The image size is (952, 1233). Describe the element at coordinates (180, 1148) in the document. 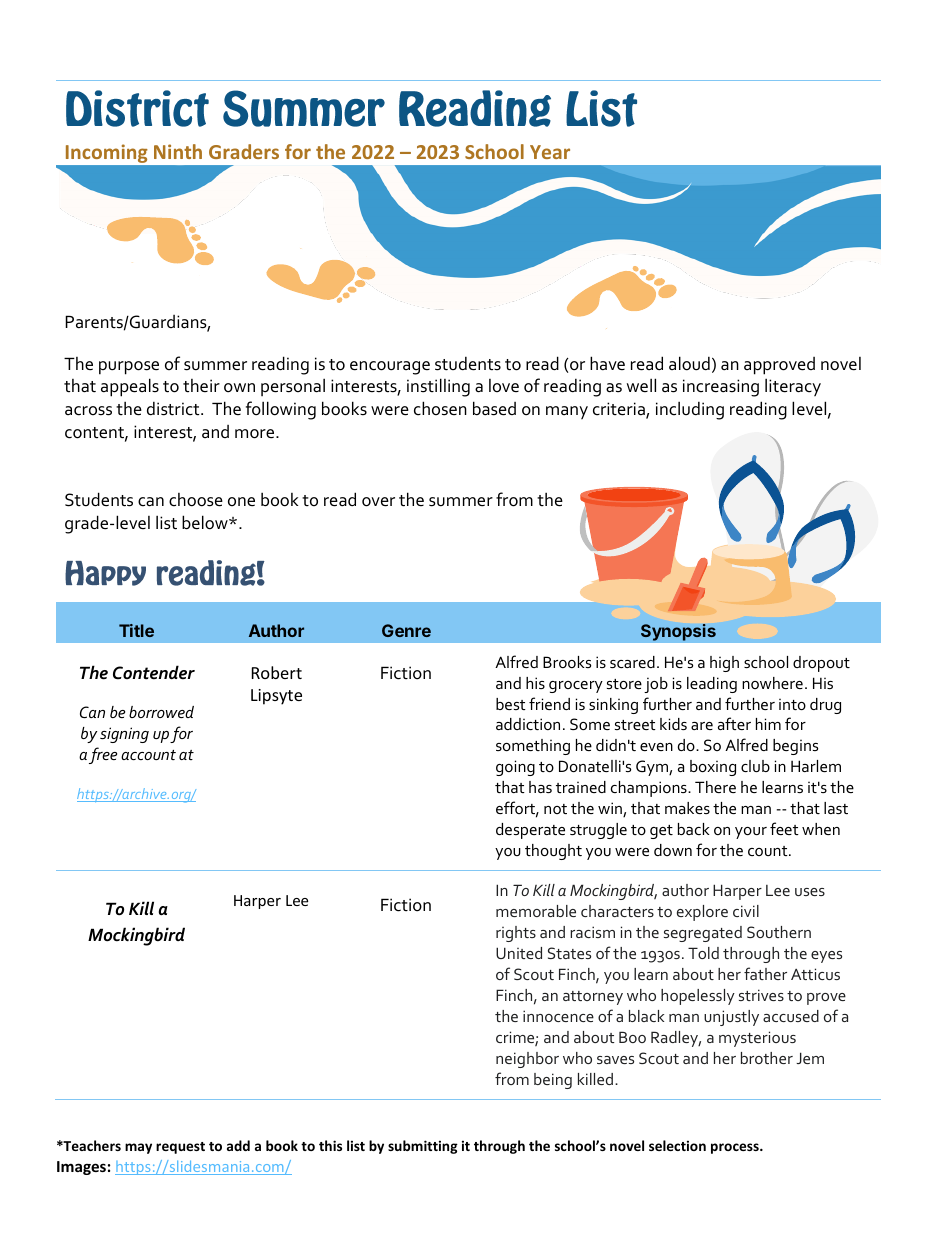

I see `request` at that location.
